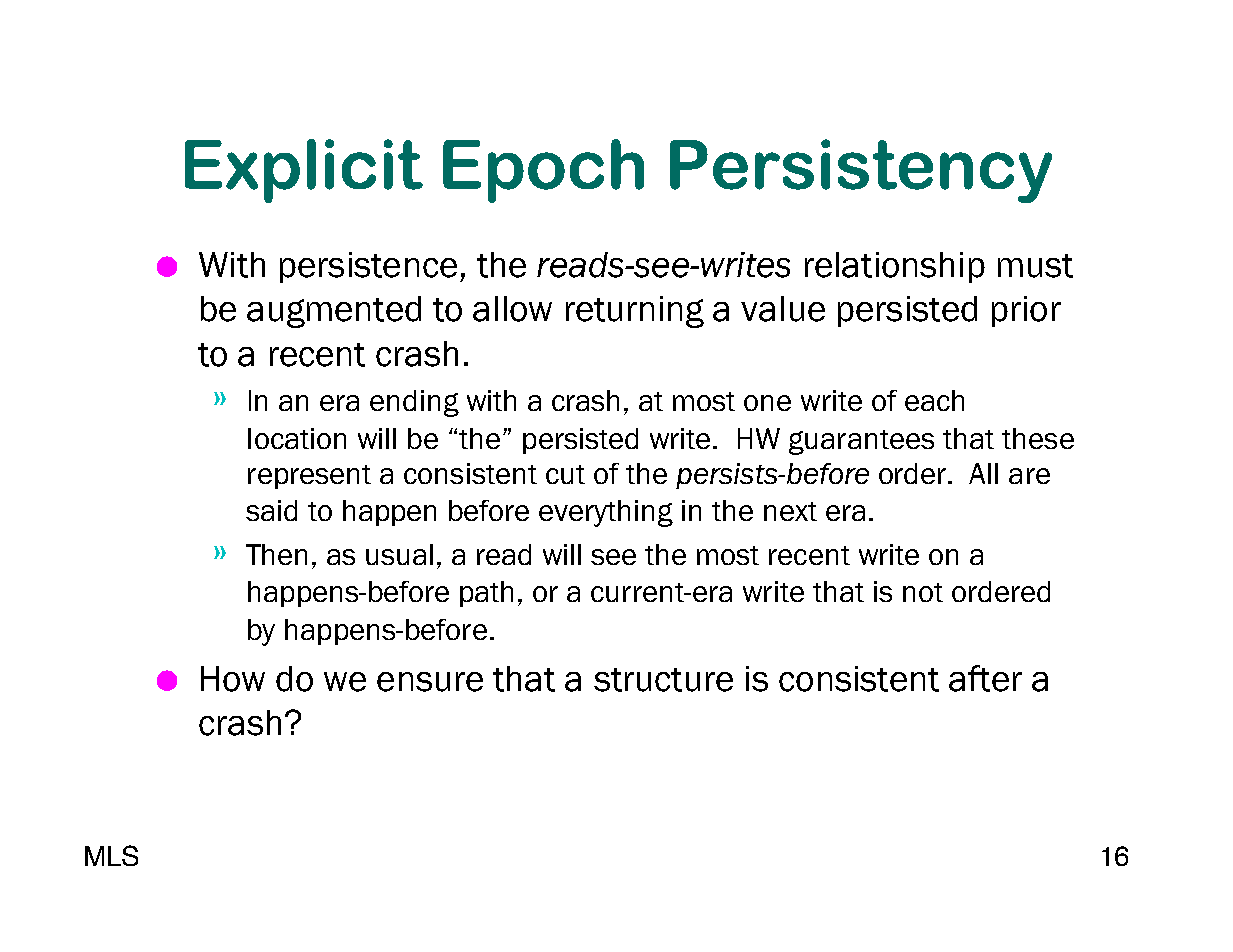  What do you see at coordinates (895, 267) in the page?
I see `relationship` at bounding box center [895, 267].
